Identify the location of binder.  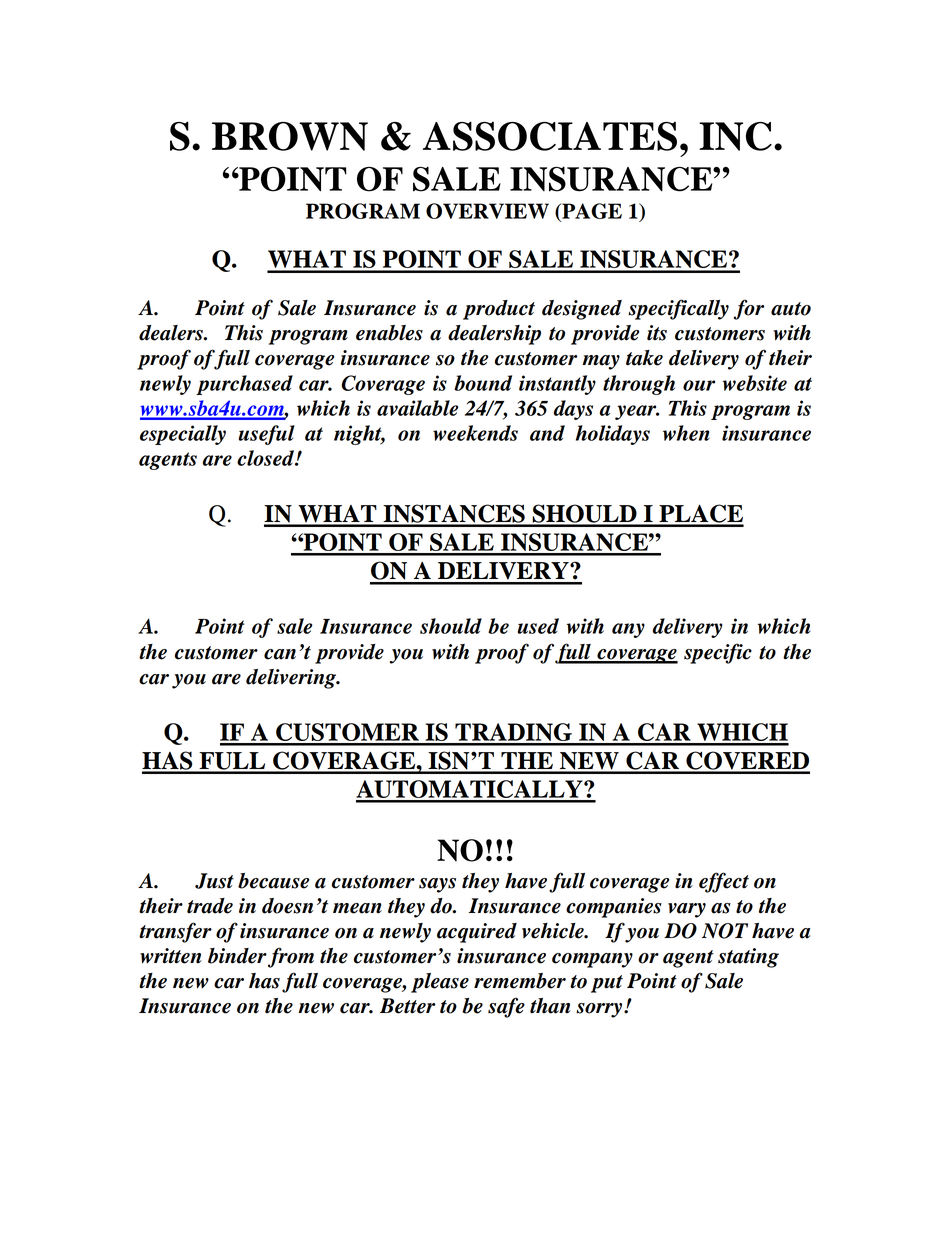
(238, 957).
